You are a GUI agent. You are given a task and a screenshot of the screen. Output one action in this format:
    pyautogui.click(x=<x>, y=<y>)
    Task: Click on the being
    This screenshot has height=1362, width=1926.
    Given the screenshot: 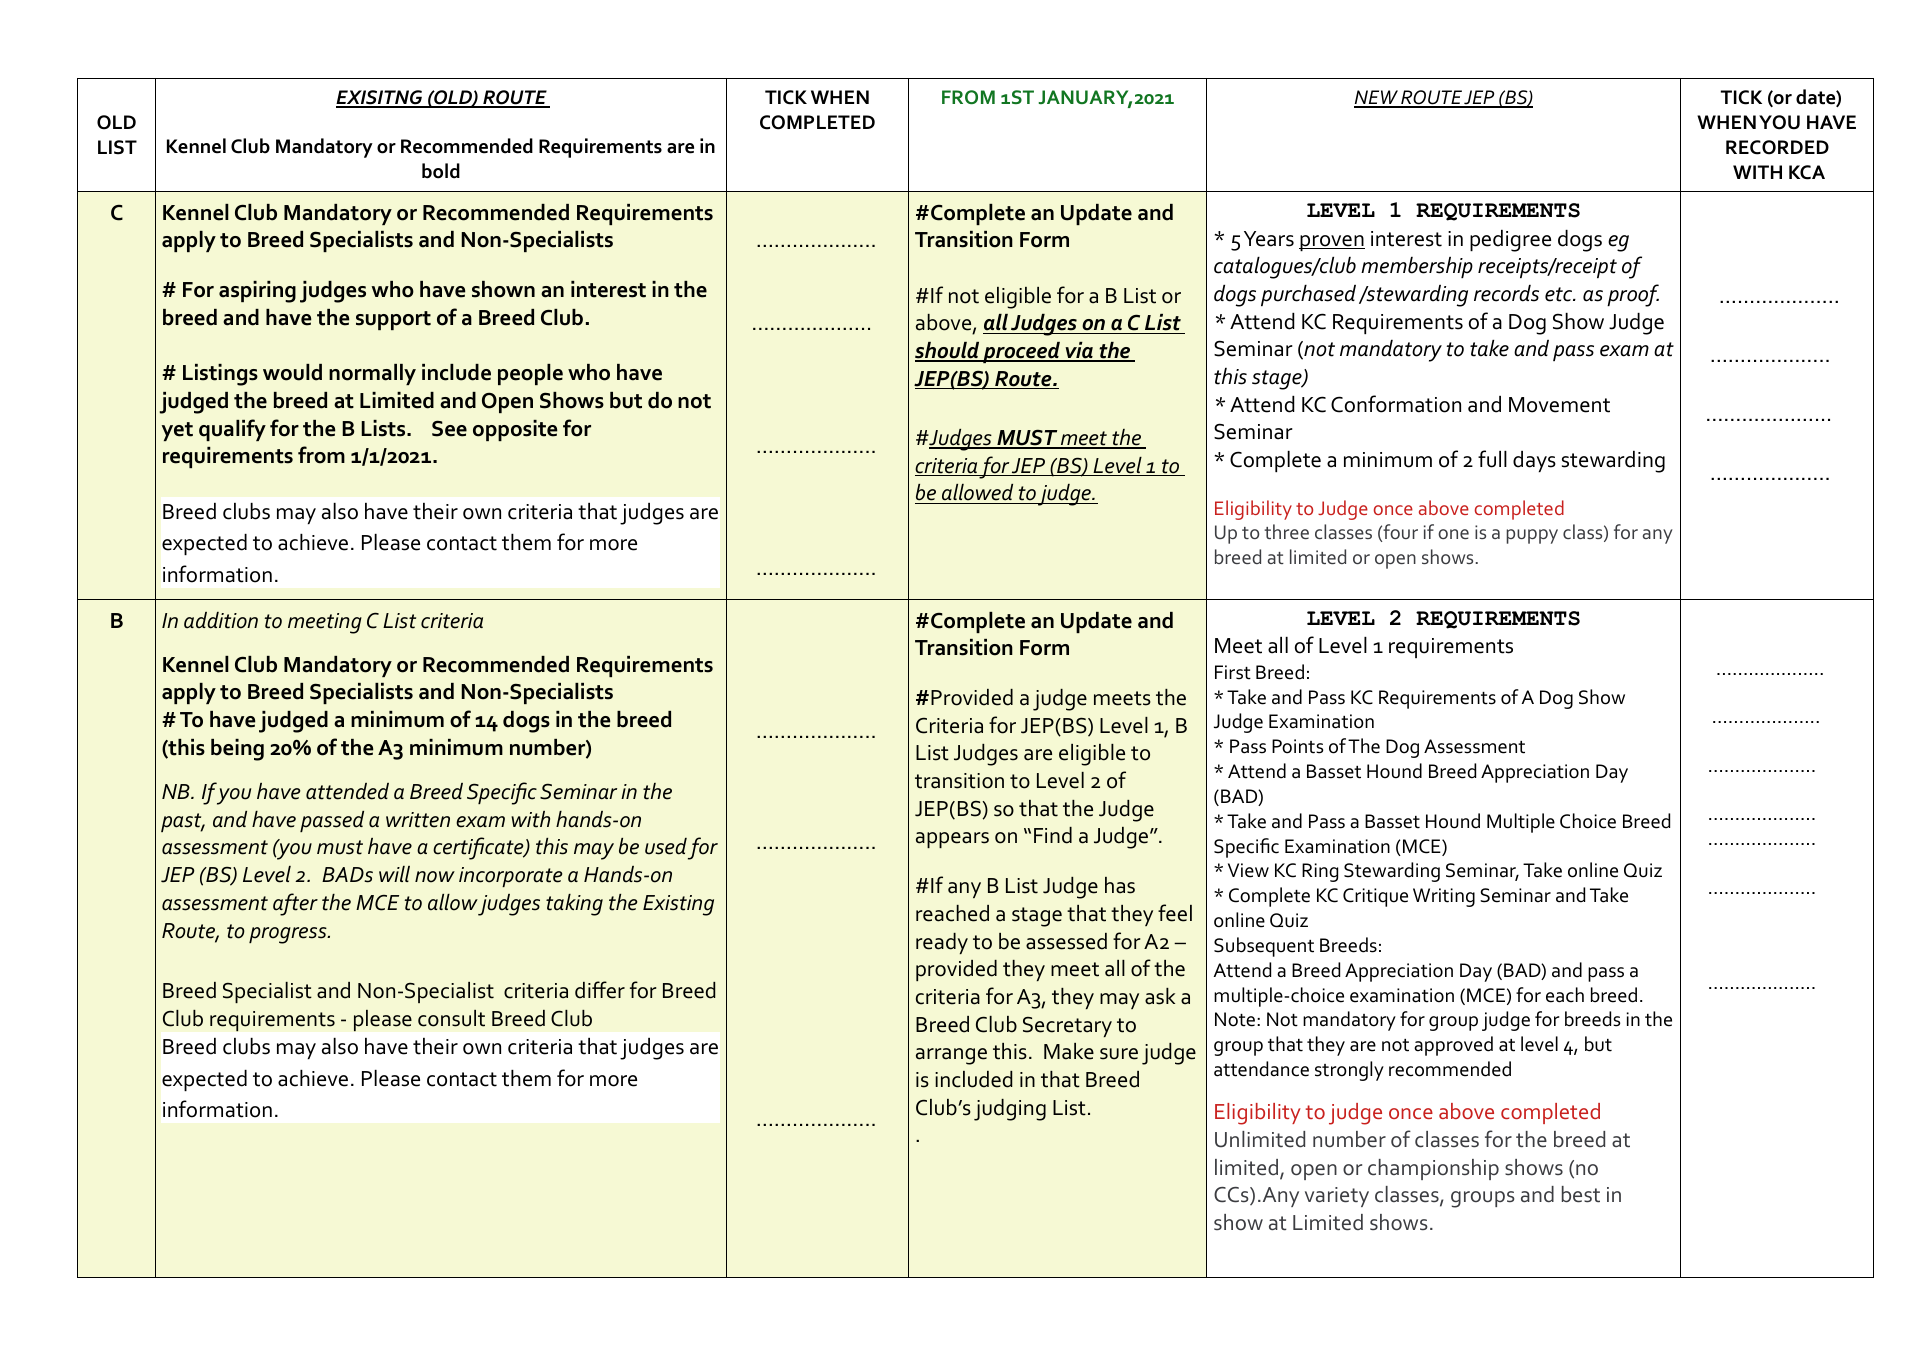 What is the action you would take?
    pyautogui.click(x=237, y=750)
